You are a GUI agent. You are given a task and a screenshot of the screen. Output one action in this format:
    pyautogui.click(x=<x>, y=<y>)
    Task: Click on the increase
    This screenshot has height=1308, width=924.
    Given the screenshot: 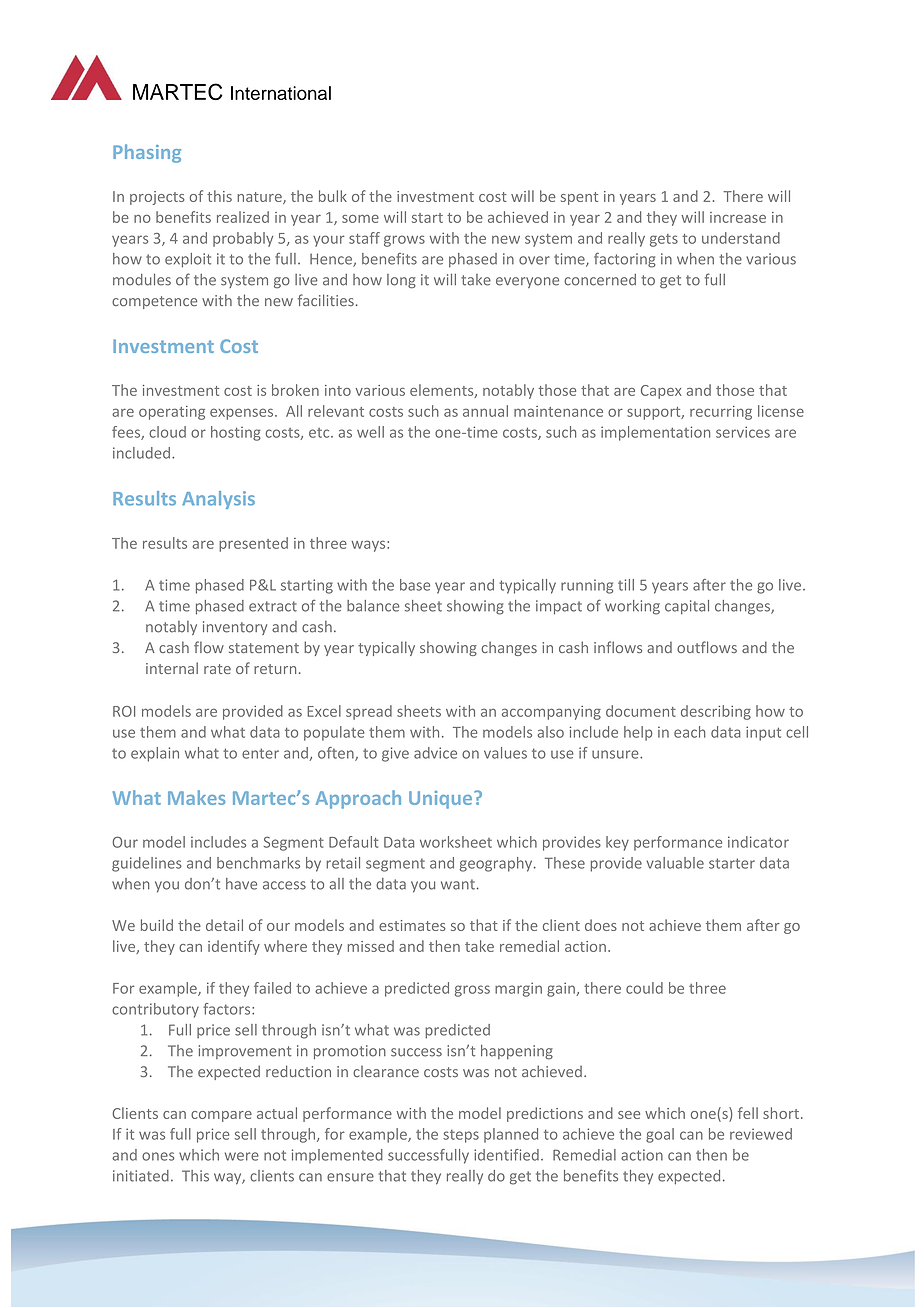 What is the action you would take?
    pyautogui.click(x=738, y=217)
